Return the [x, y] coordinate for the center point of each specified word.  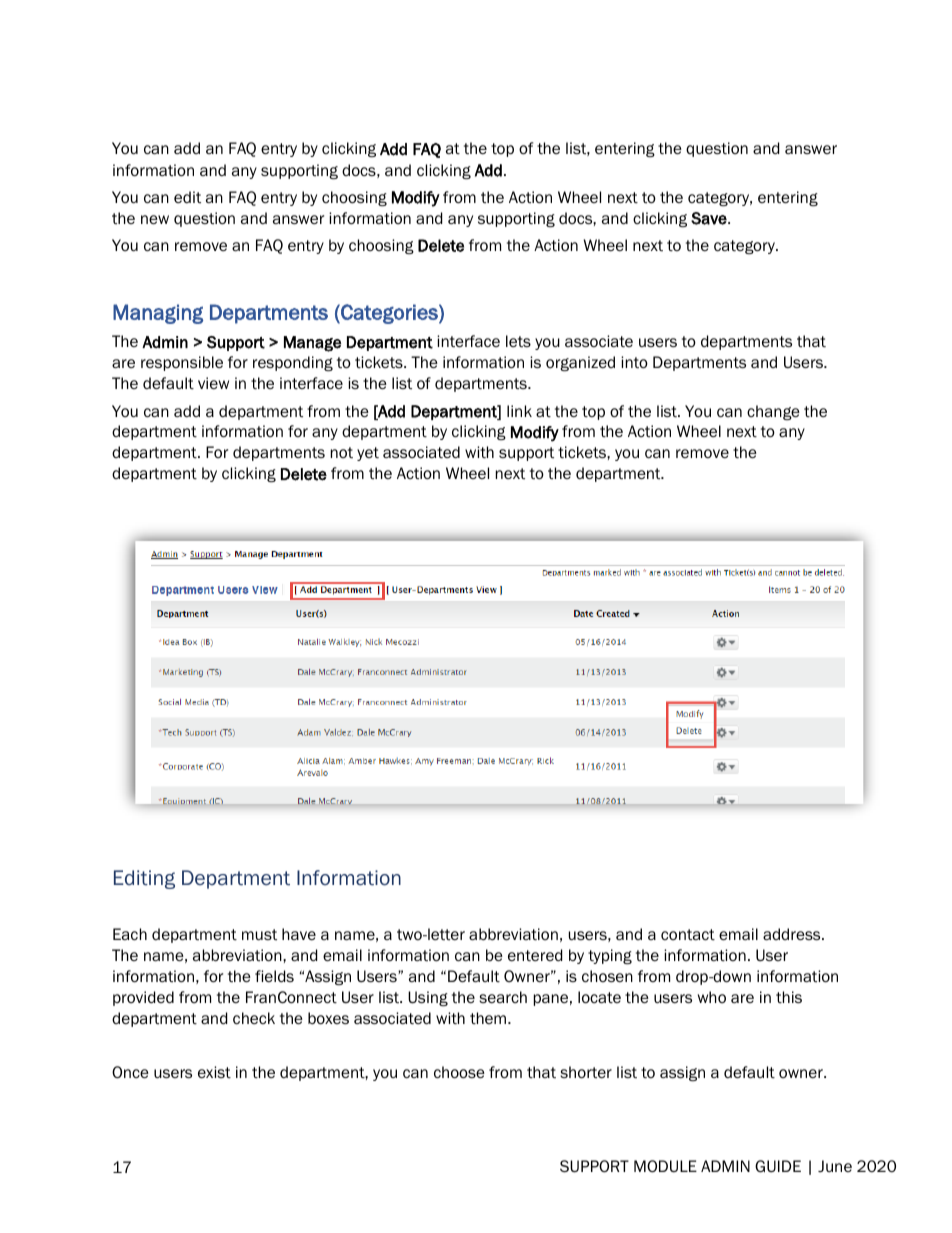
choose [459, 1072]
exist [214, 1072]
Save [710, 218]
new [155, 219]
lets [518, 341]
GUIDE [778, 1166]
